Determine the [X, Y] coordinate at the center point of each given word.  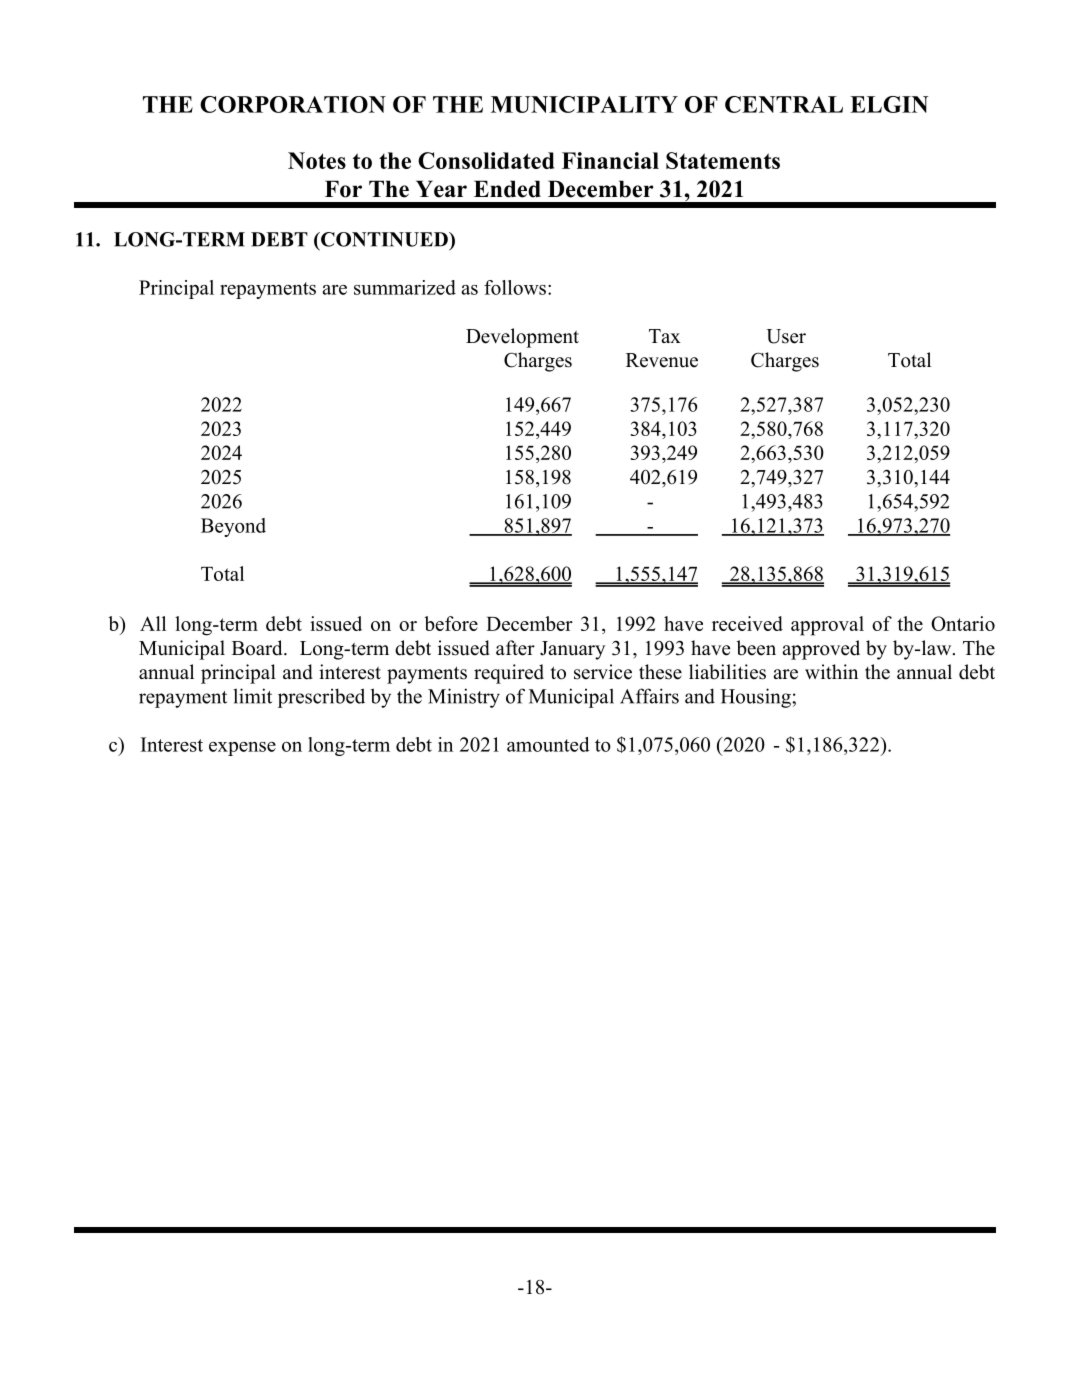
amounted [548, 744]
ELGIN [889, 104]
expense [242, 749]
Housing [757, 698]
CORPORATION [293, 104]
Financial [610, 160]
